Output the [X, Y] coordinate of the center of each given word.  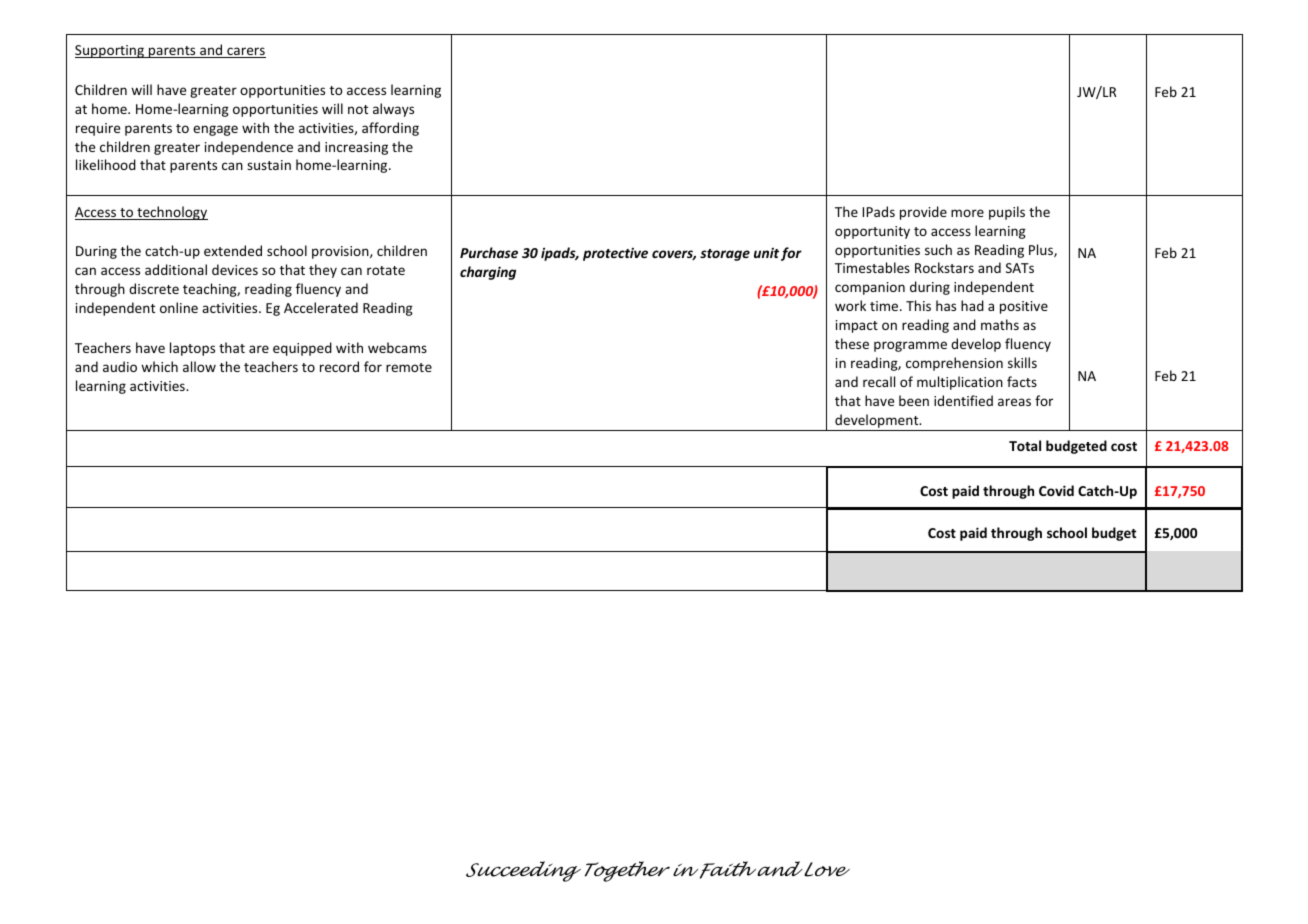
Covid [1056, 490]
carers [245, 52]
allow [199, 366]
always [393, 110]
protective [615, 254]
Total [1025, 445]
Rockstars [944, 267]
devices [235, 269]
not [358, 109]
